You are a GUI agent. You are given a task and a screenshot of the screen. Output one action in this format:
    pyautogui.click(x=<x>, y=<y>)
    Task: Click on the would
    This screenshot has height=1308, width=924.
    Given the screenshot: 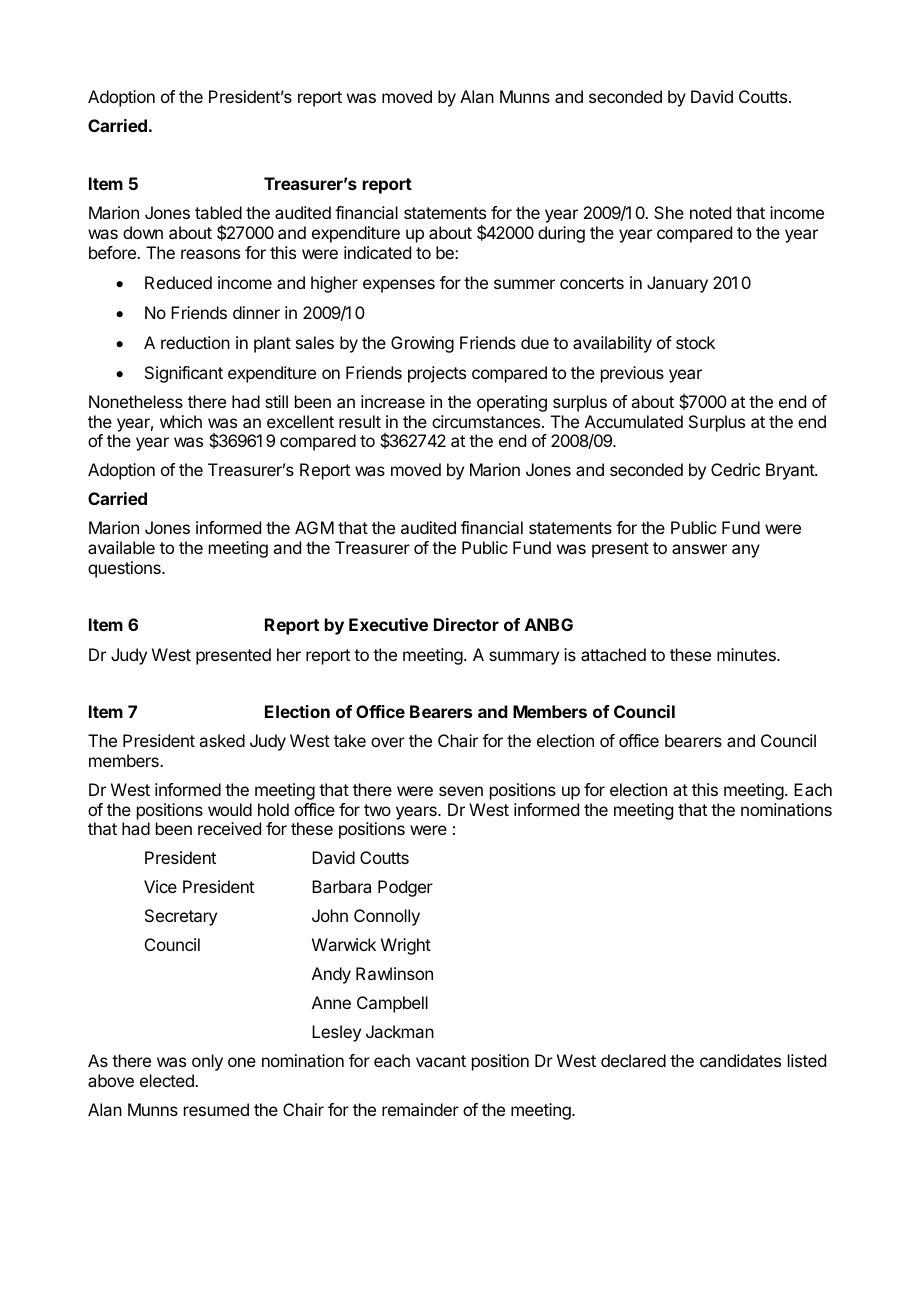 What is the action you would take?
    pyautogui.click(x=230, y=809)
